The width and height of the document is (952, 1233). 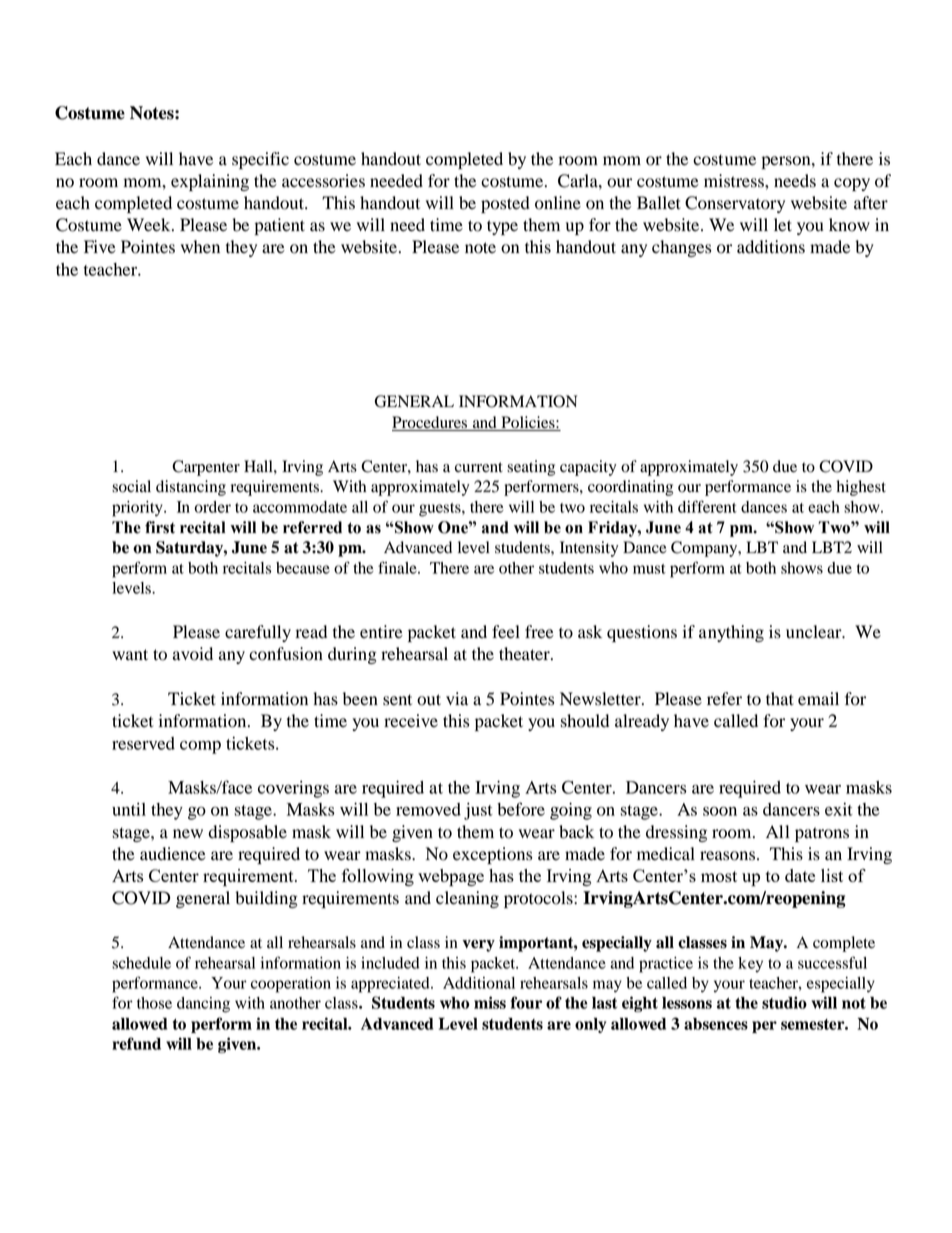 What do you see at coordinates (203, 1005) in the document?
I see `dancing` at bounding box center [203, 1005].
